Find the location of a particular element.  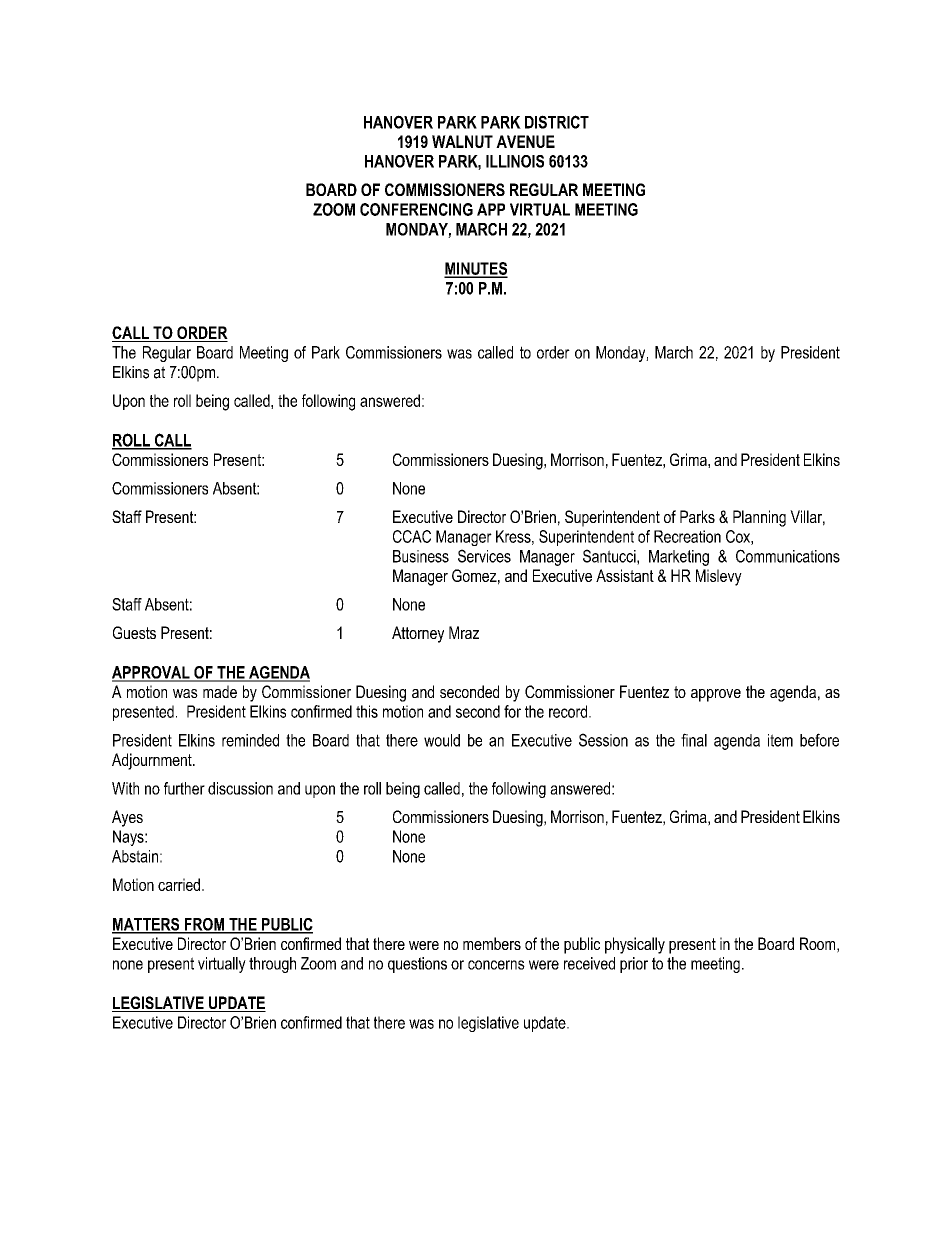

FROM is located at coordinates (204, 925).
